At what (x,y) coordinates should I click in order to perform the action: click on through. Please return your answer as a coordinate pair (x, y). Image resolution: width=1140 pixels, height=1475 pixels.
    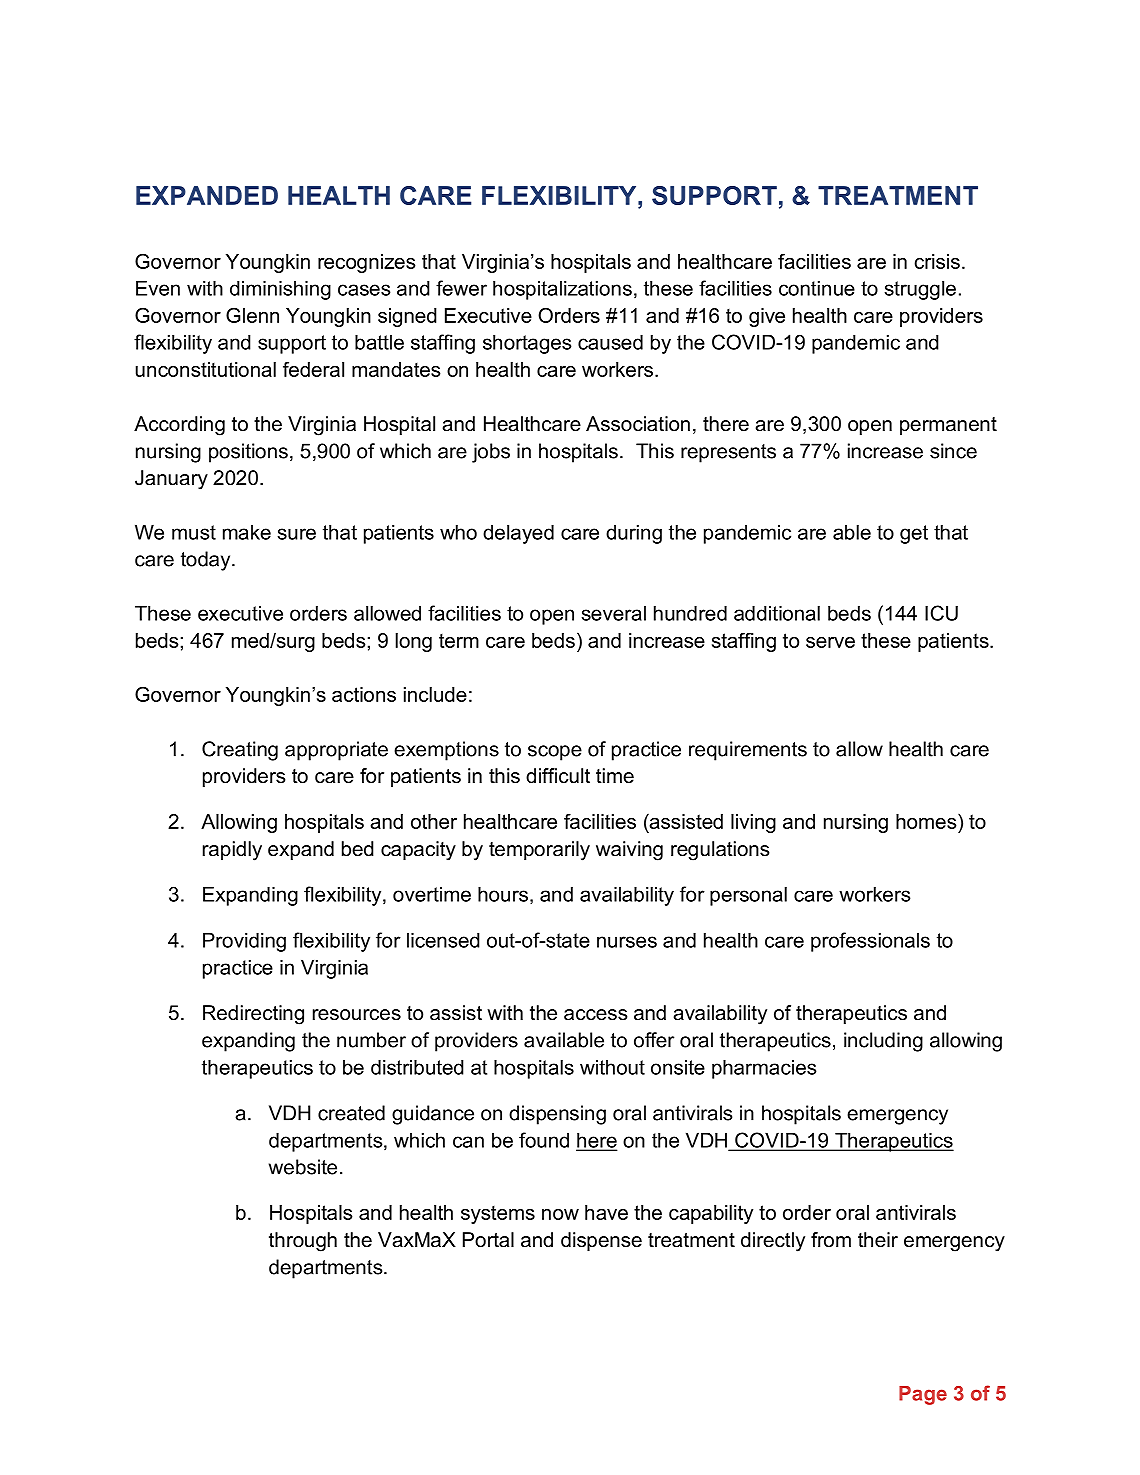
    Looking at the image, I should click on (303, 1242).
